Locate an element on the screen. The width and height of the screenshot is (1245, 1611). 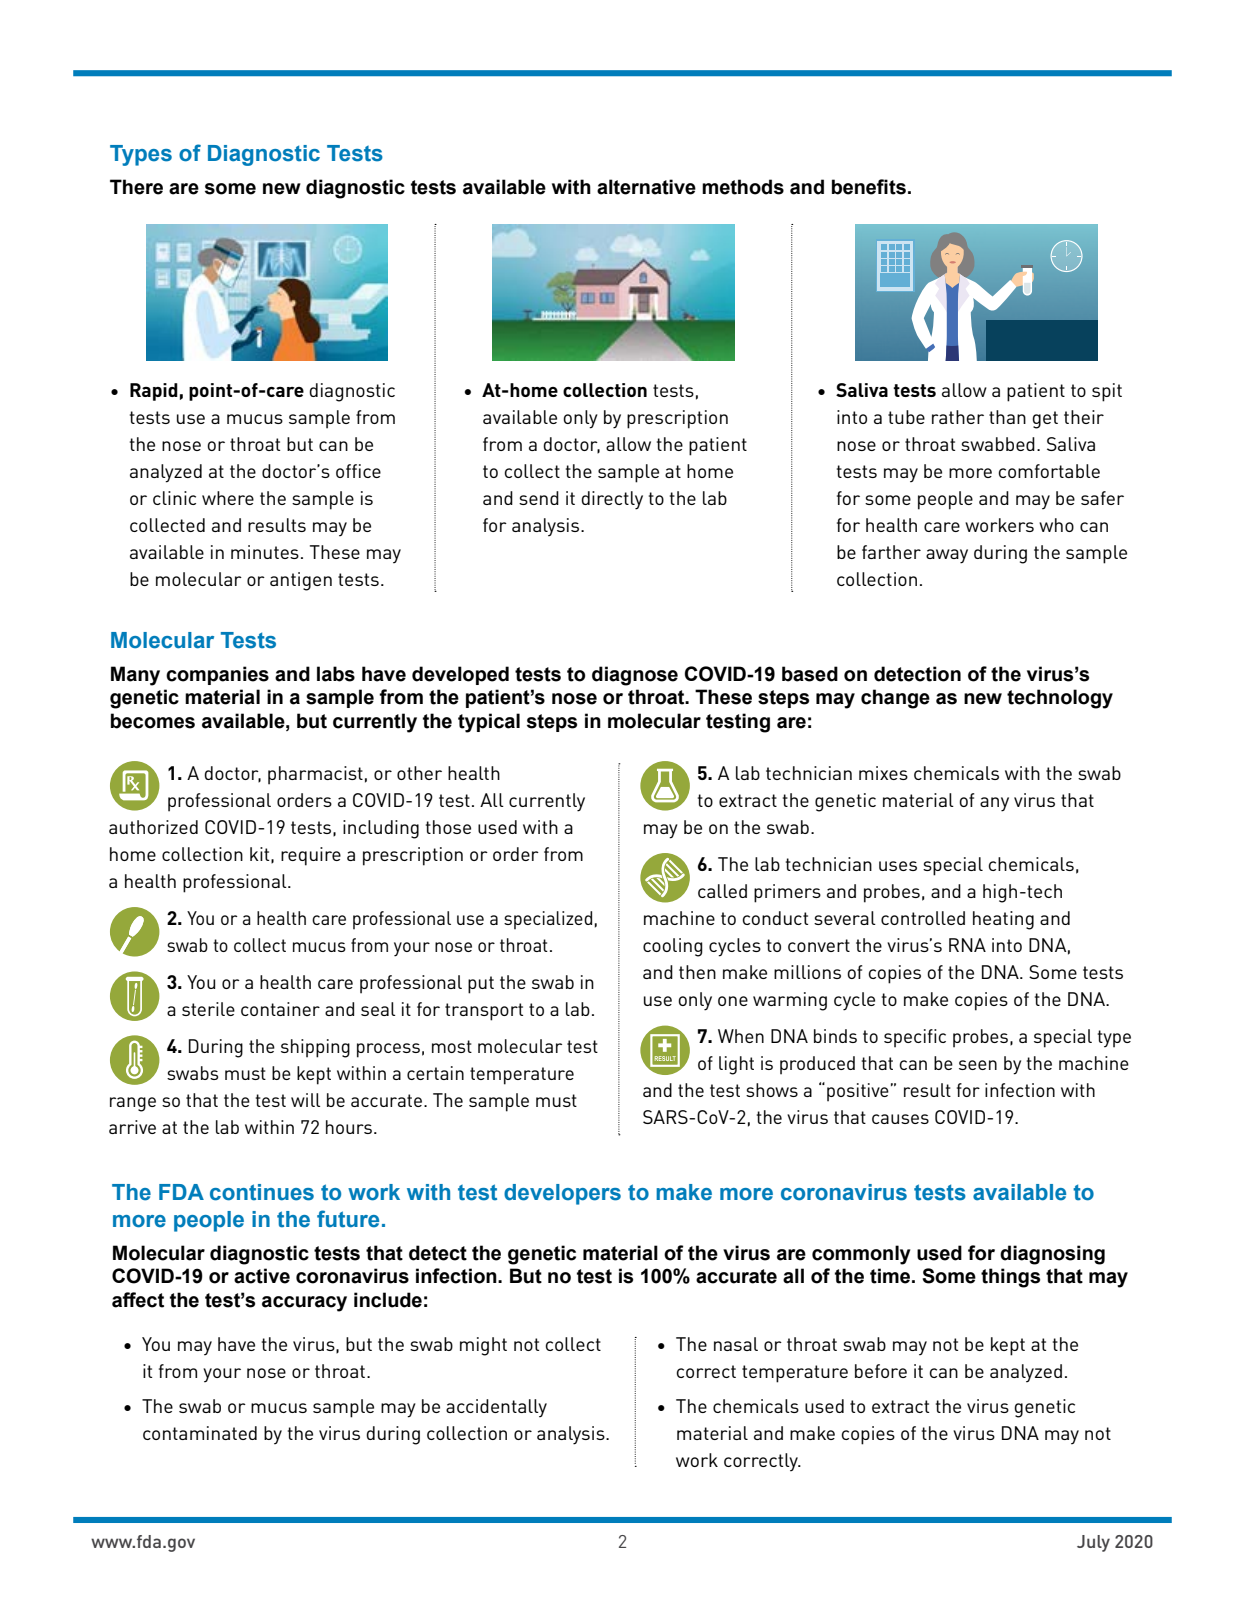
There is located at coordinates (136, 187).
